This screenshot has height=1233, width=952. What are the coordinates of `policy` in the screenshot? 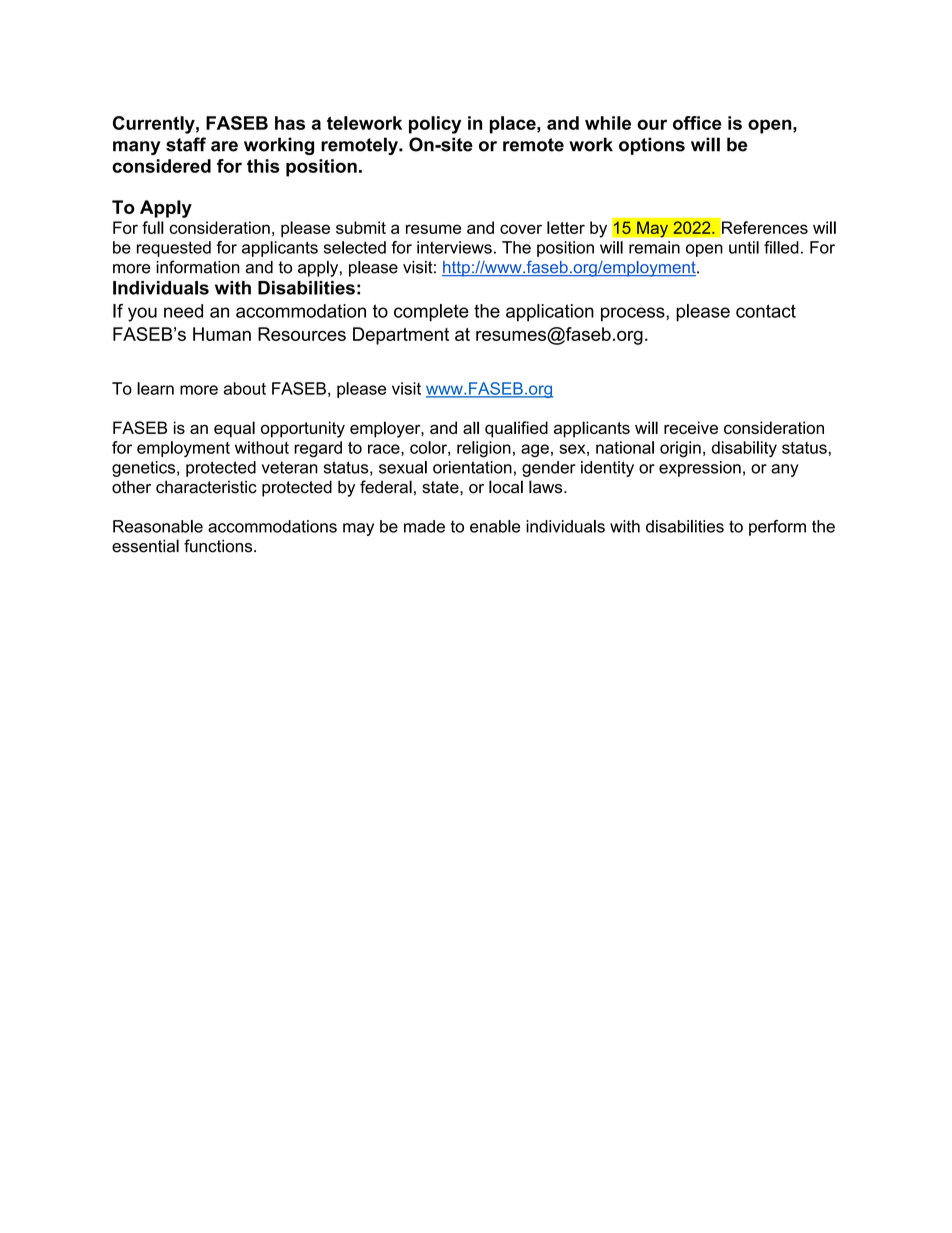 It's located at (435, 125).
